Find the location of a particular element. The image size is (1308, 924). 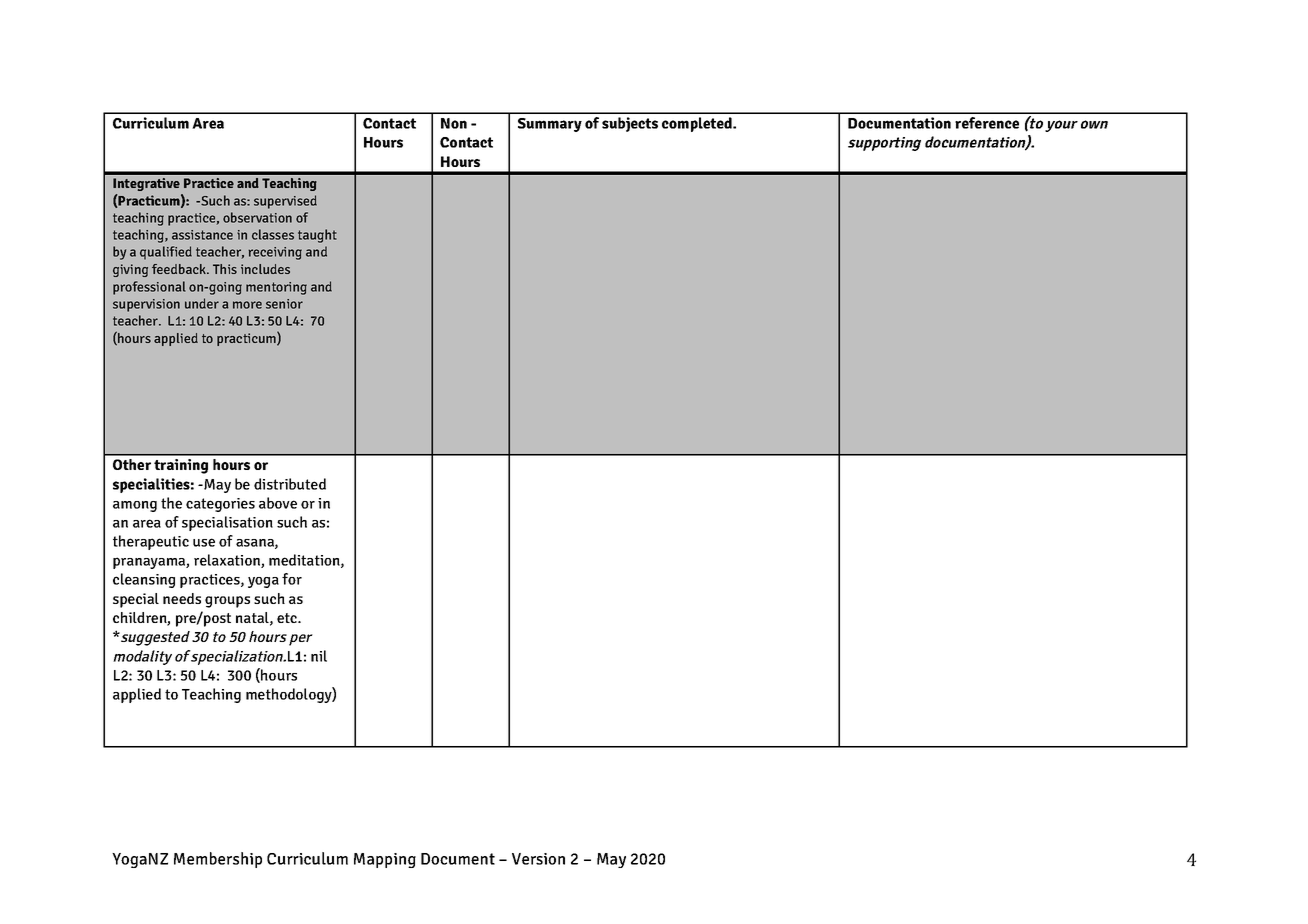

for is located at coordinates (292, 579).
